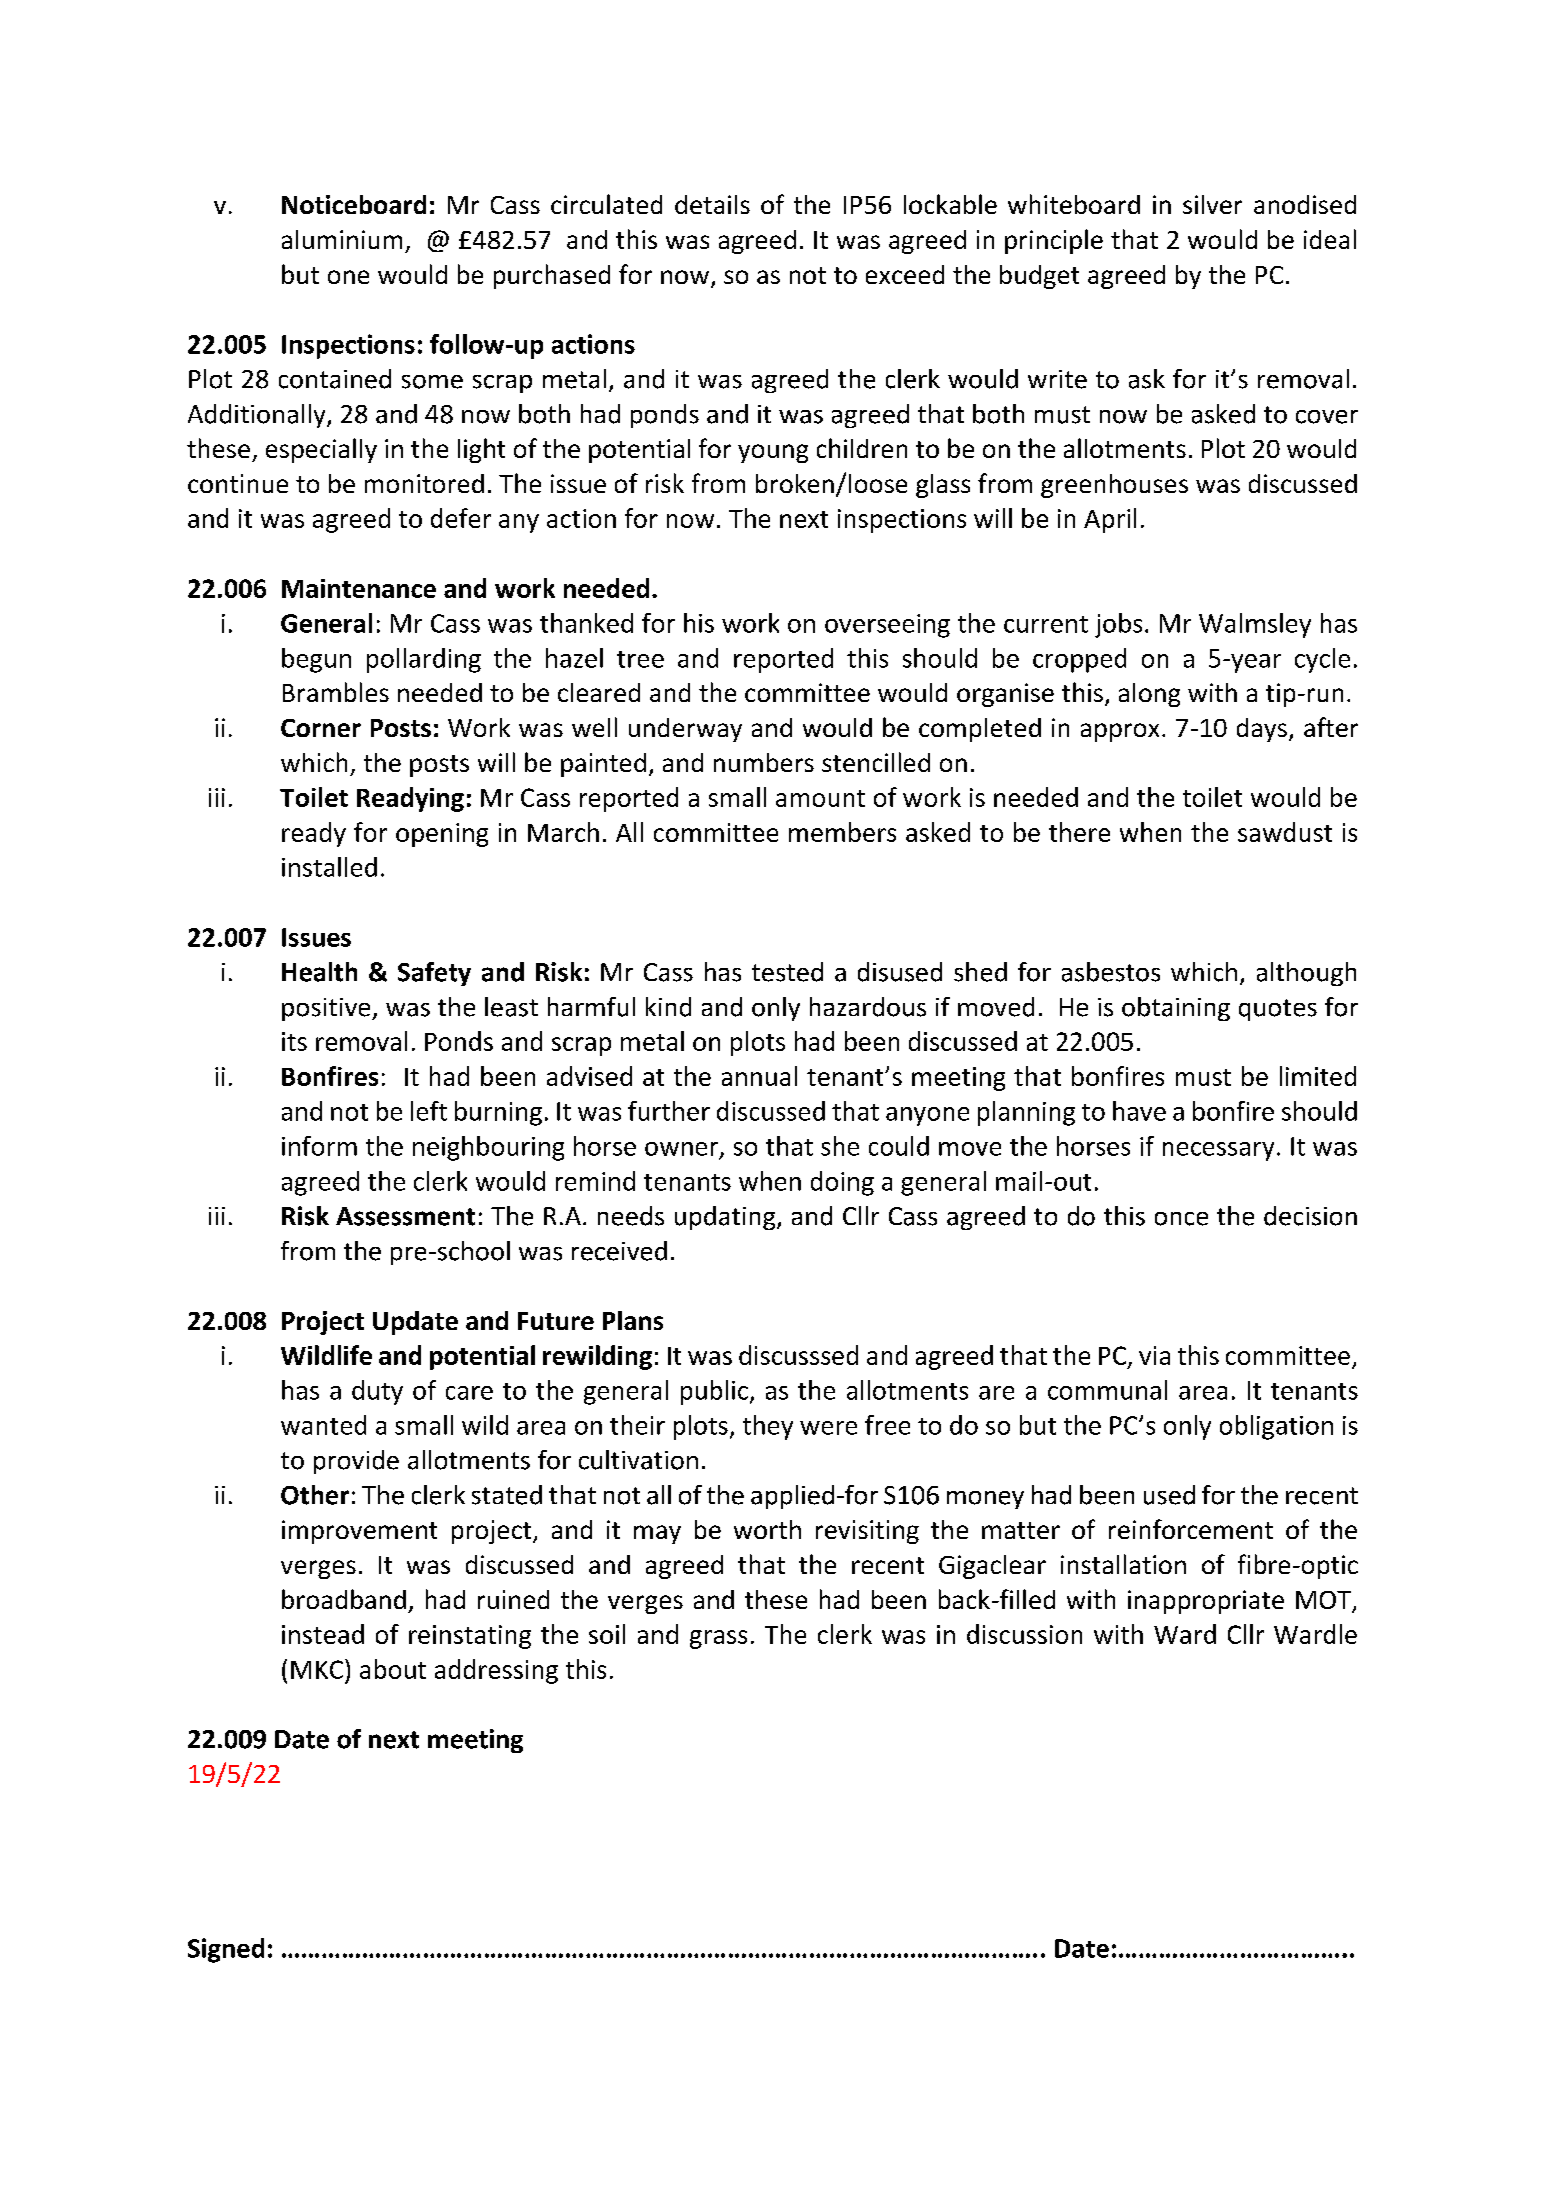  I want to click on amount, so click(820, 798).
